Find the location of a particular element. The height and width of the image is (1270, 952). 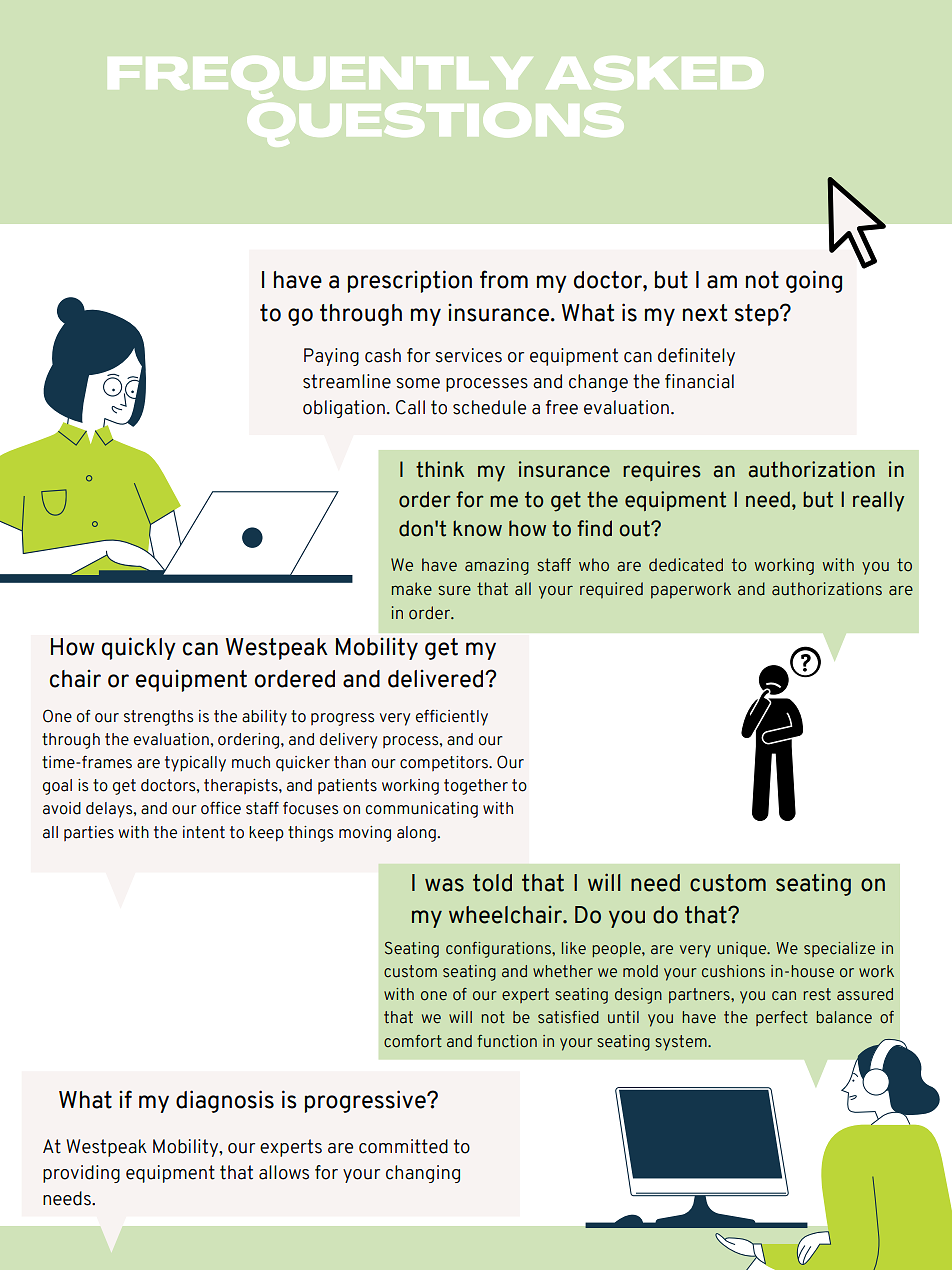

together is located at coordinates (476, 787).
